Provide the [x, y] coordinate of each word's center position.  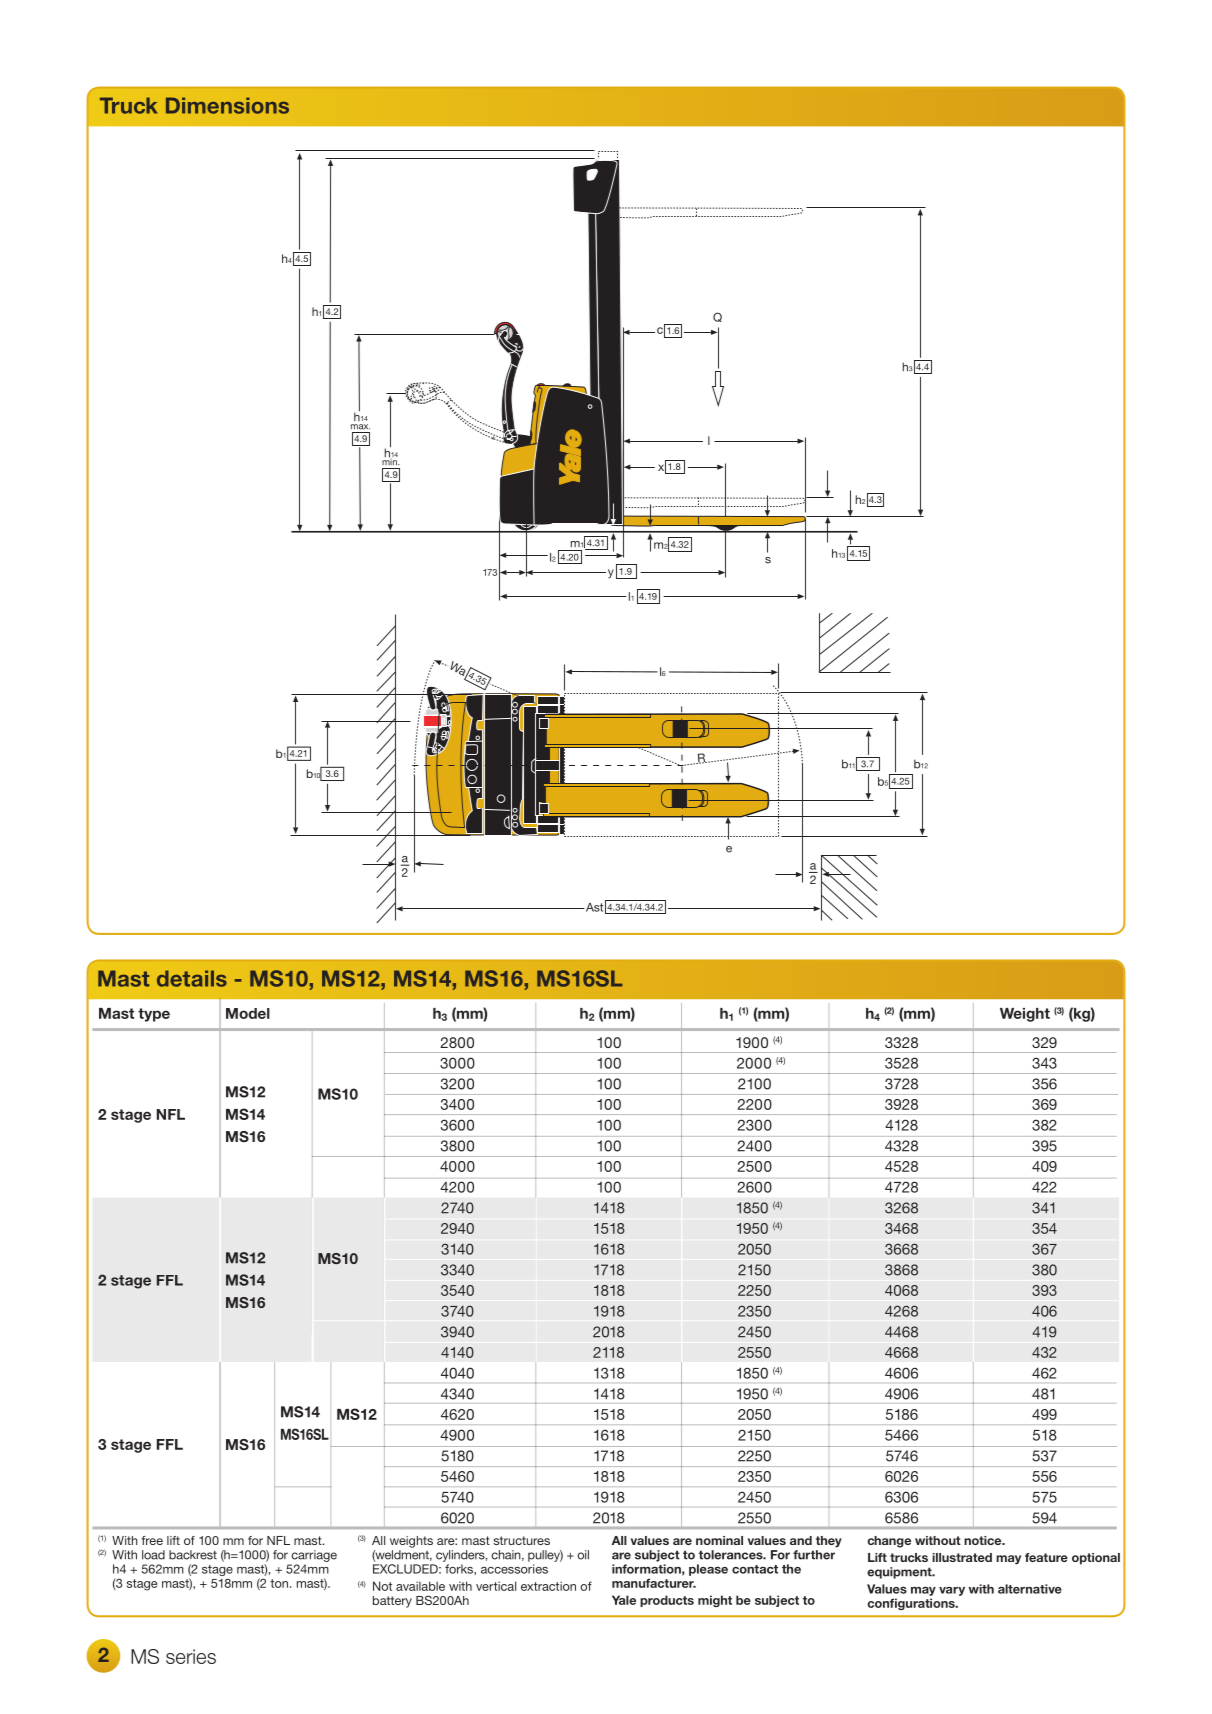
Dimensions [227, 105]
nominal [719, 1540]
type [154, 1015]
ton [279, 1583]
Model [248, 1013]
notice [984, 1540]
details [192, 978]
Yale [624, 1600]
